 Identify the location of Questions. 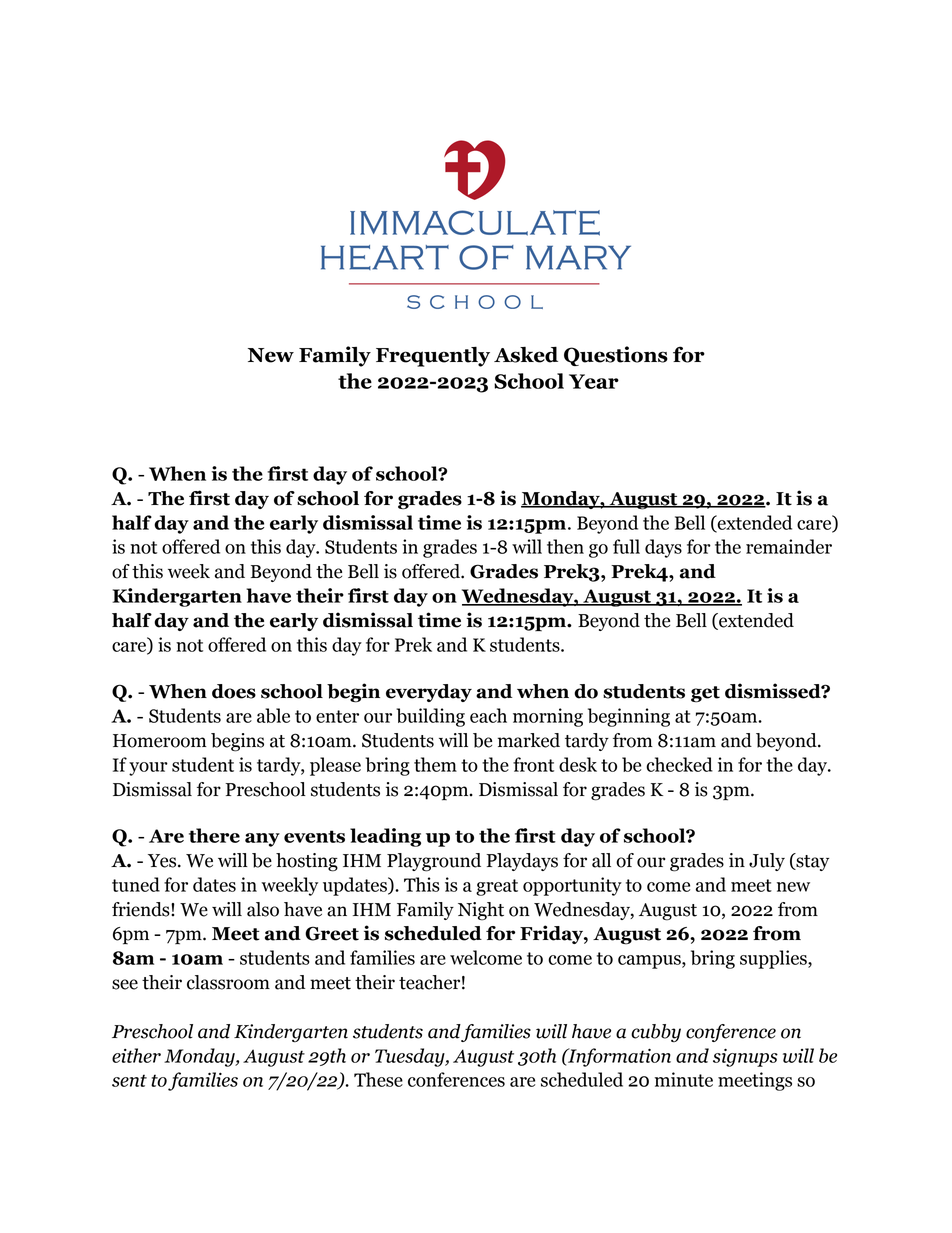
(616, 356).
